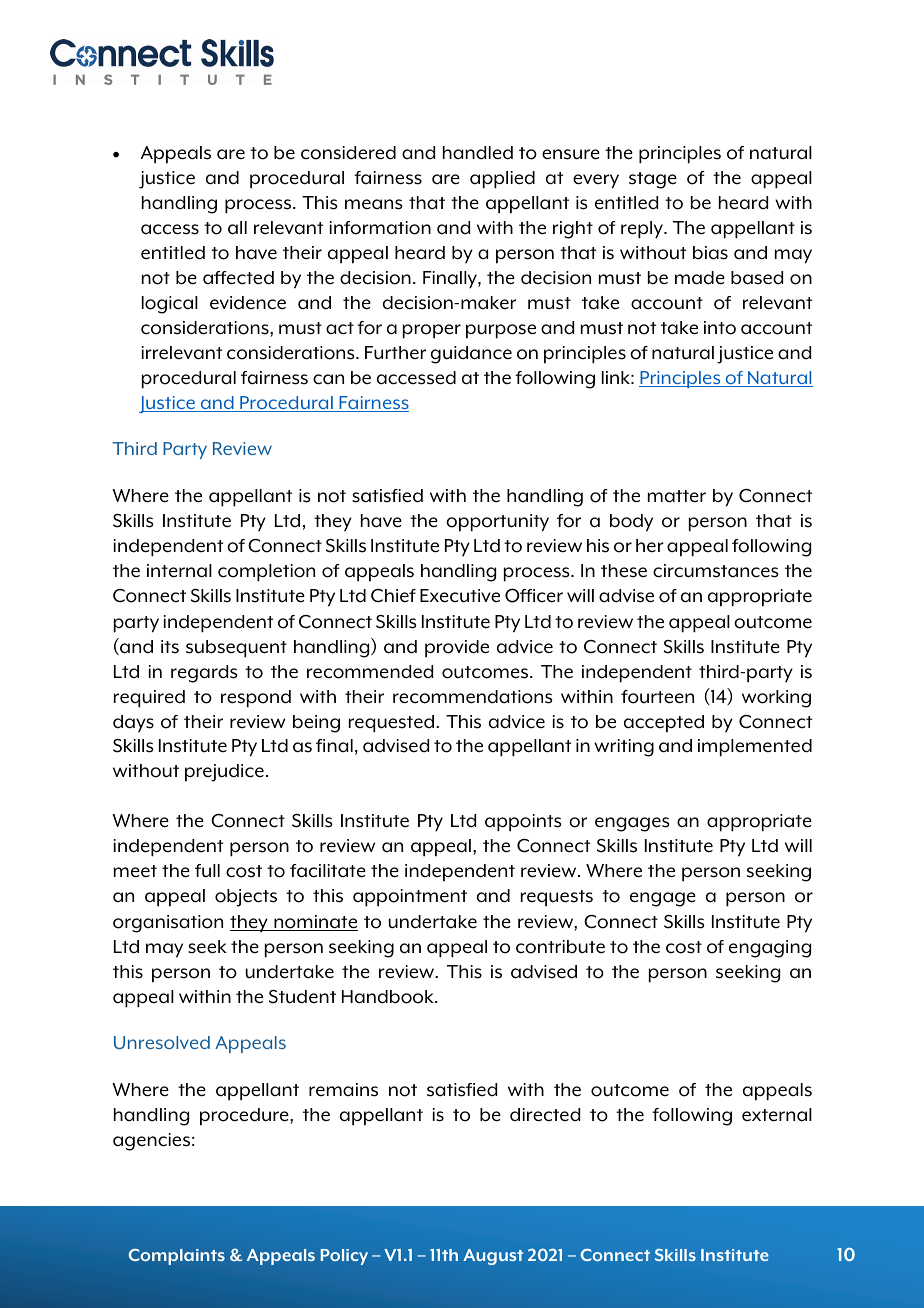 This screenshot has width=924, height=1308. Describe the element at coordinates (493, 1257) in the screenshot. I see `August` at that location.
